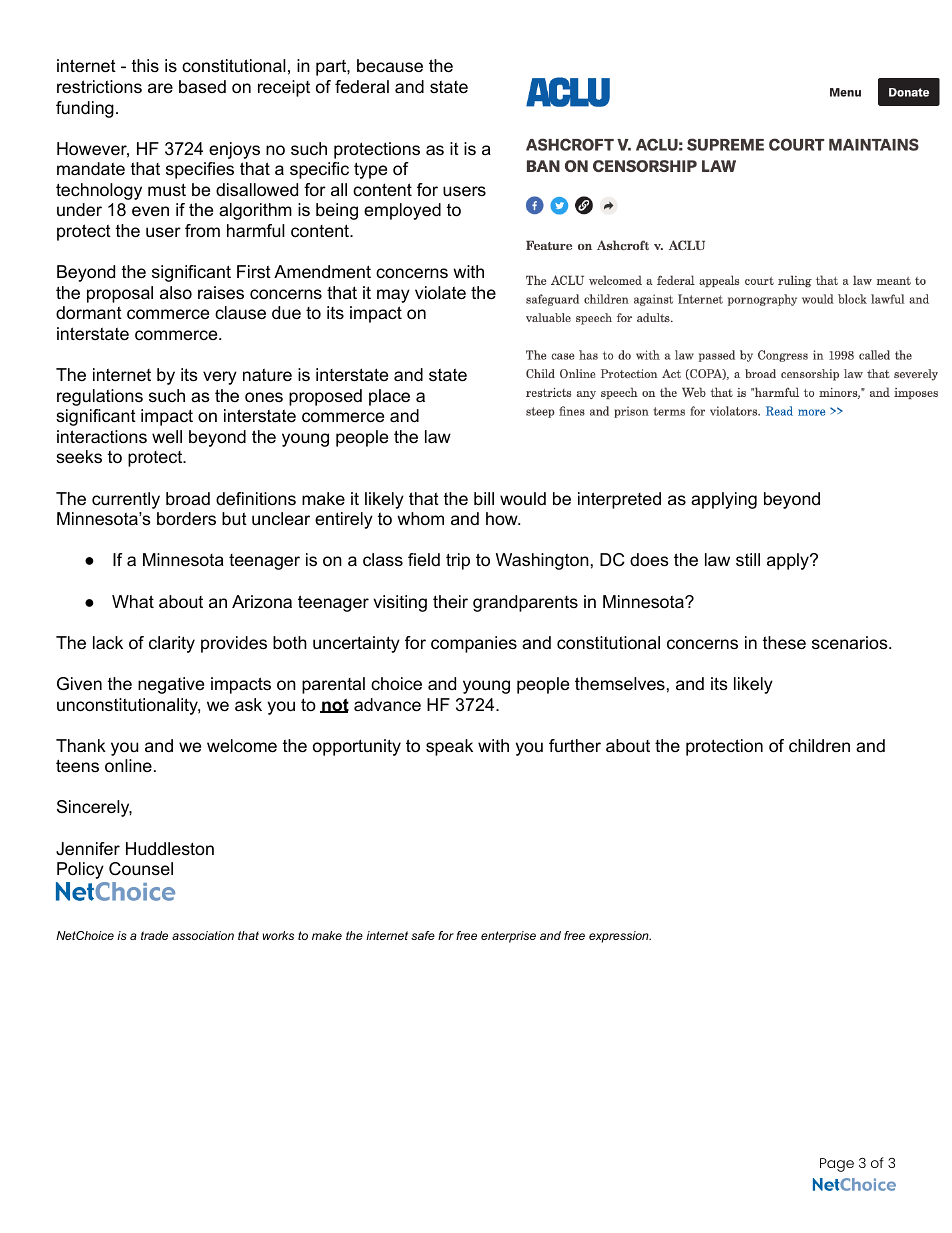  I want to click on because, so click(390, 65).
